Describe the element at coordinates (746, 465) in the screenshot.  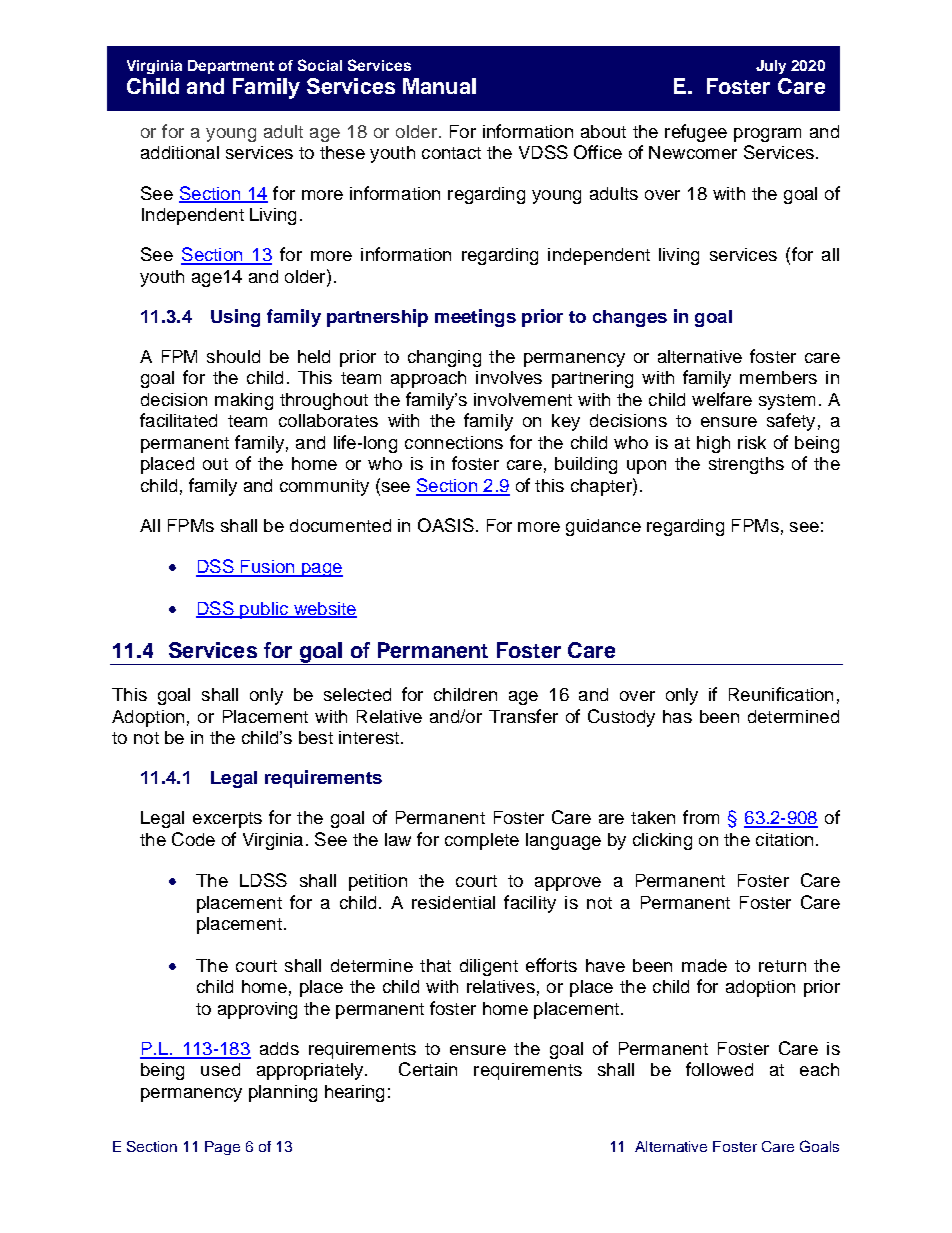
I see `strengths` at that location.
